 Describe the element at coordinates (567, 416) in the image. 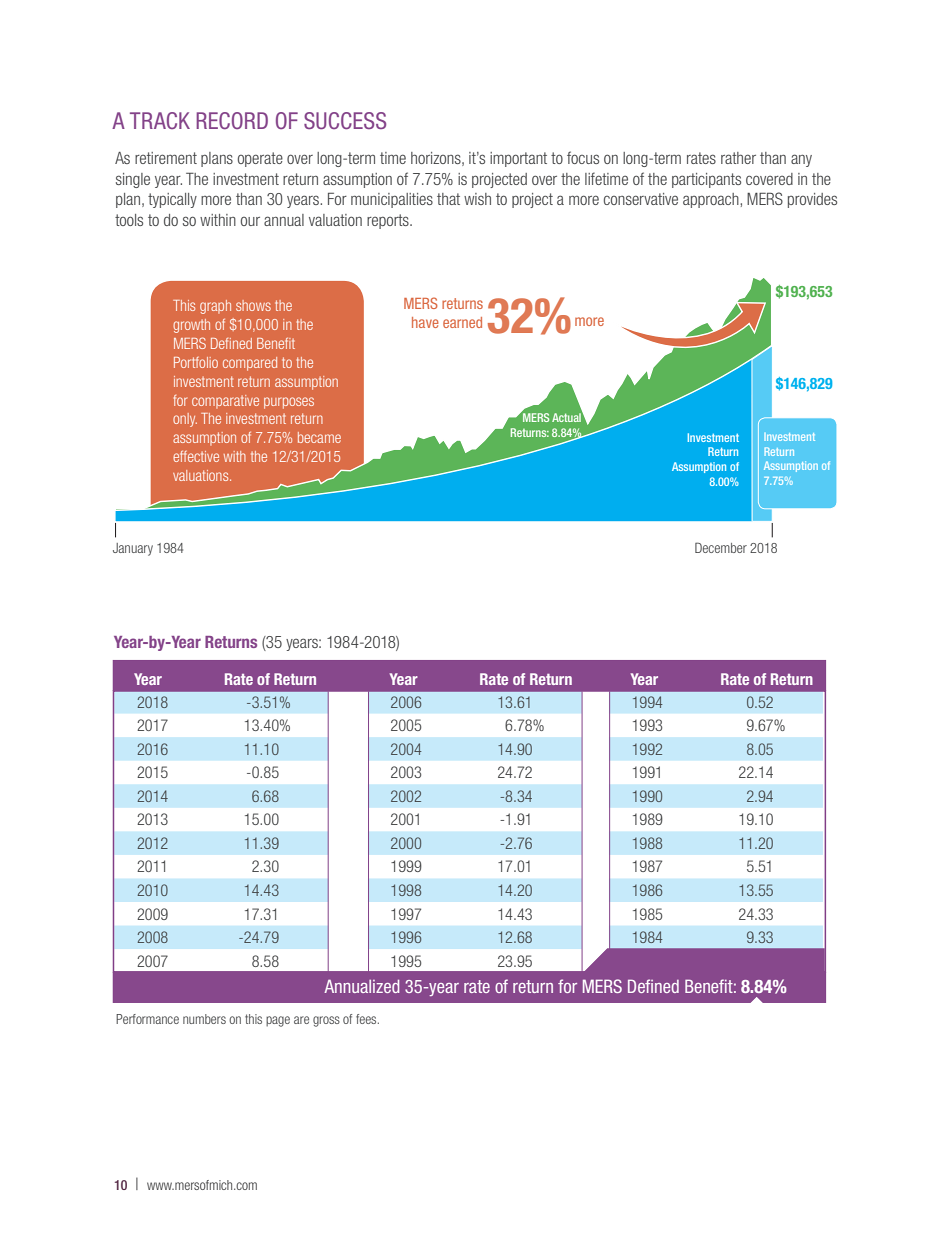

I see `Actual` at that location.
